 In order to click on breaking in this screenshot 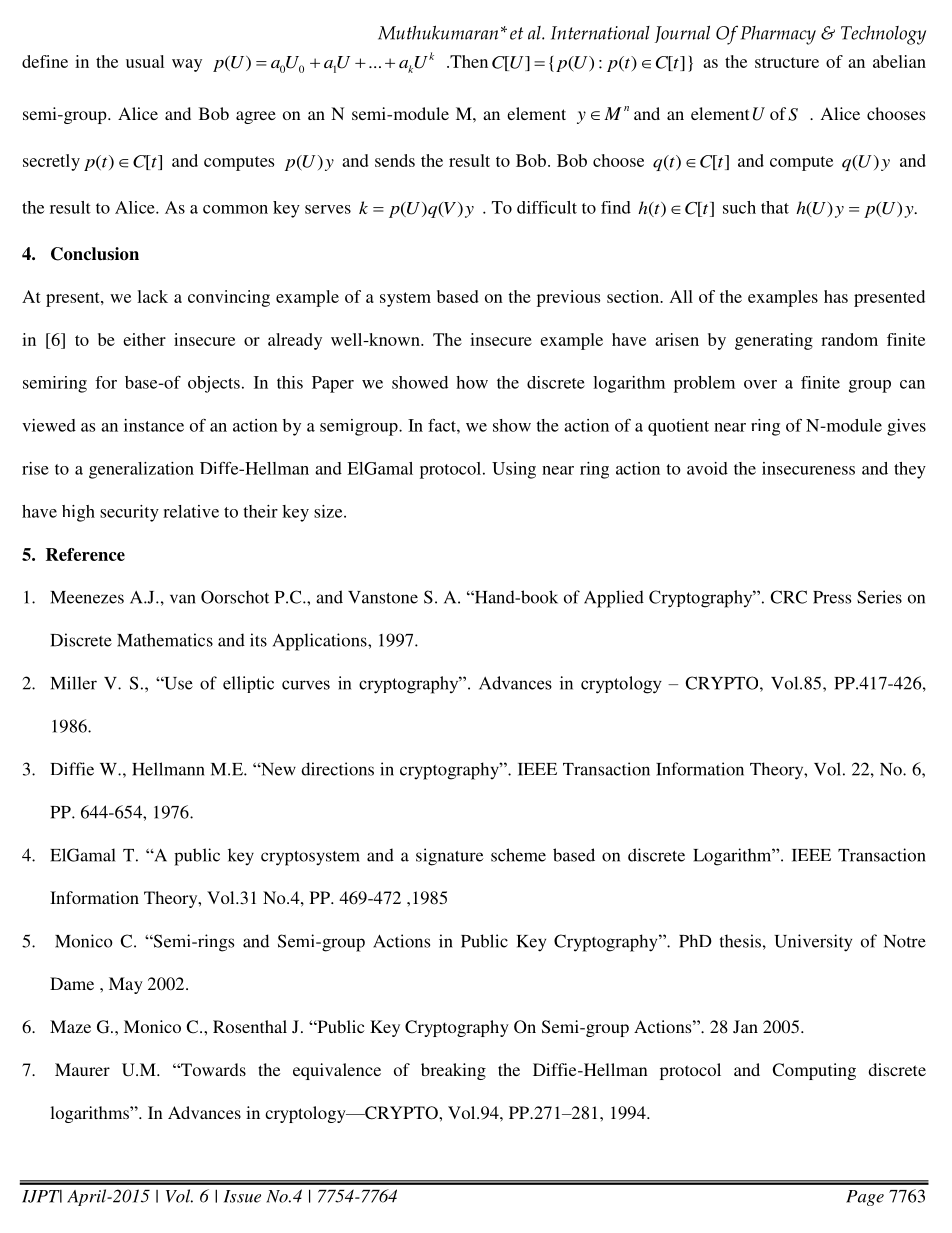, I will do `click(453, 1071)`.
